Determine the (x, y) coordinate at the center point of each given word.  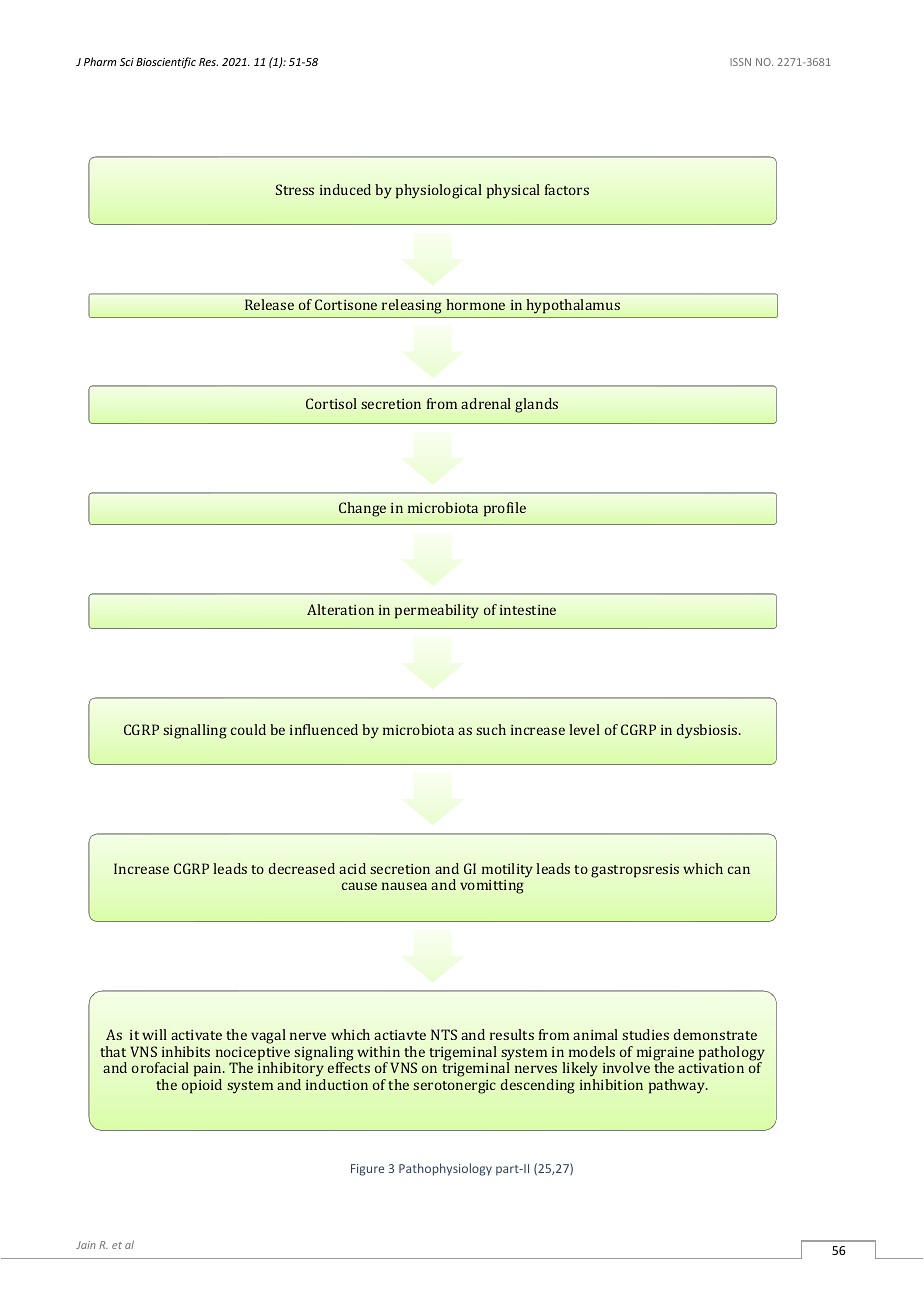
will (154, 1034)
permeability (437, 611)
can (739, 870)
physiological (439, 191)
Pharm (100, 61)
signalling (195, 731)
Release (269, 304)
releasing (412, 306)
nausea (404, 886)
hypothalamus (573, 306)
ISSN (740, 62)
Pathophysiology (445, 1169)
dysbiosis (708, 731)
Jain (86, 1245)
